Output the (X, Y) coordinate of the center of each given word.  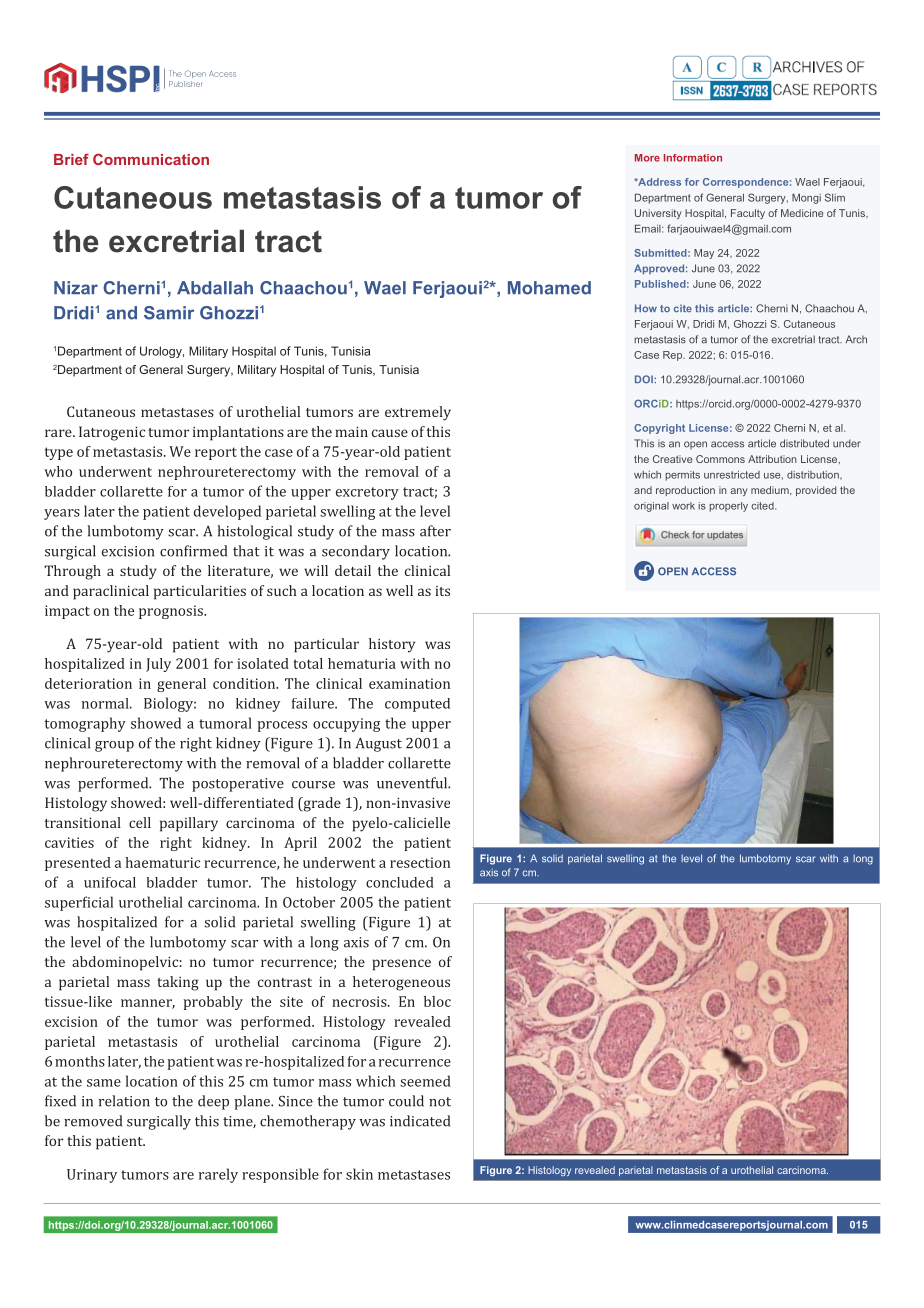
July (158, 665)
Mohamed (549, 288)
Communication (151, 159)
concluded (400, 882)
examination (409, 683)
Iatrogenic (112, 433)
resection (420, 862)
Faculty (748, 214)
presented (78, 864)
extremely (418, 413)
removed (93, 1121)
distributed (804, 443)
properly (728, 507)
